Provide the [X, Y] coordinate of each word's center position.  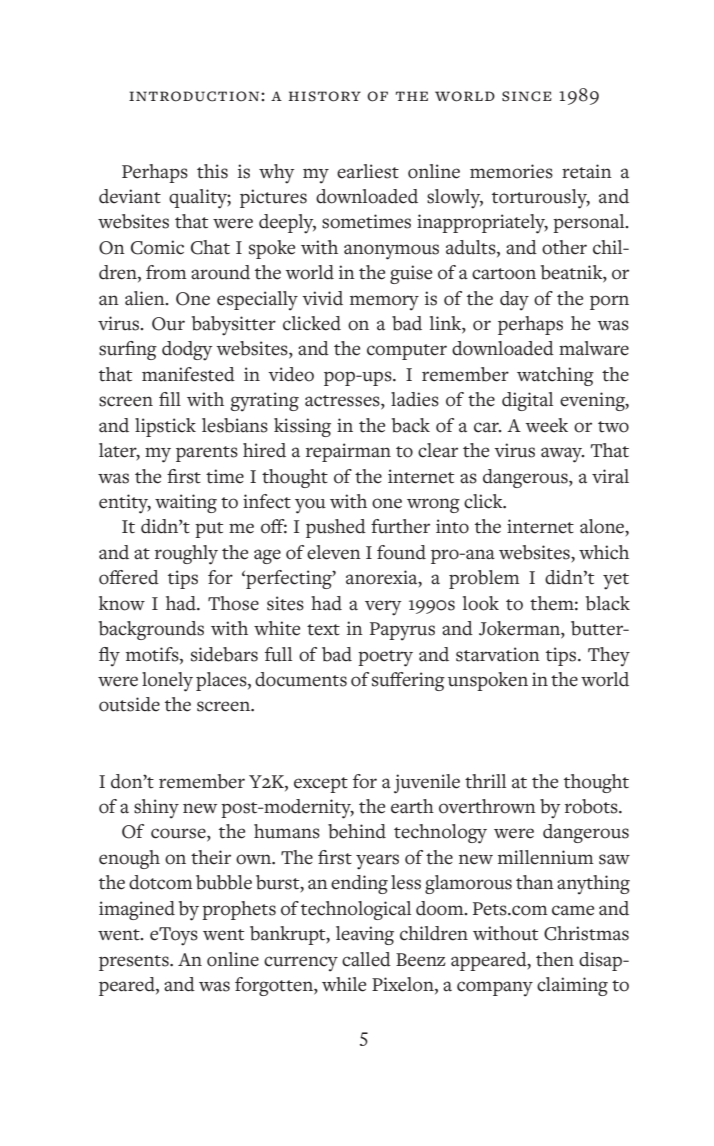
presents [135, 963]
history [325, 96]
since [527, 96]
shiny [156, 809]
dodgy [187, 351]
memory [384, 303]
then [555, 959]
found [401, 552]
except [321, 785]
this [212, 171]
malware [594, 348]
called [366, 959]
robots [592, 806]
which [604, 552]
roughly [186, 555]
